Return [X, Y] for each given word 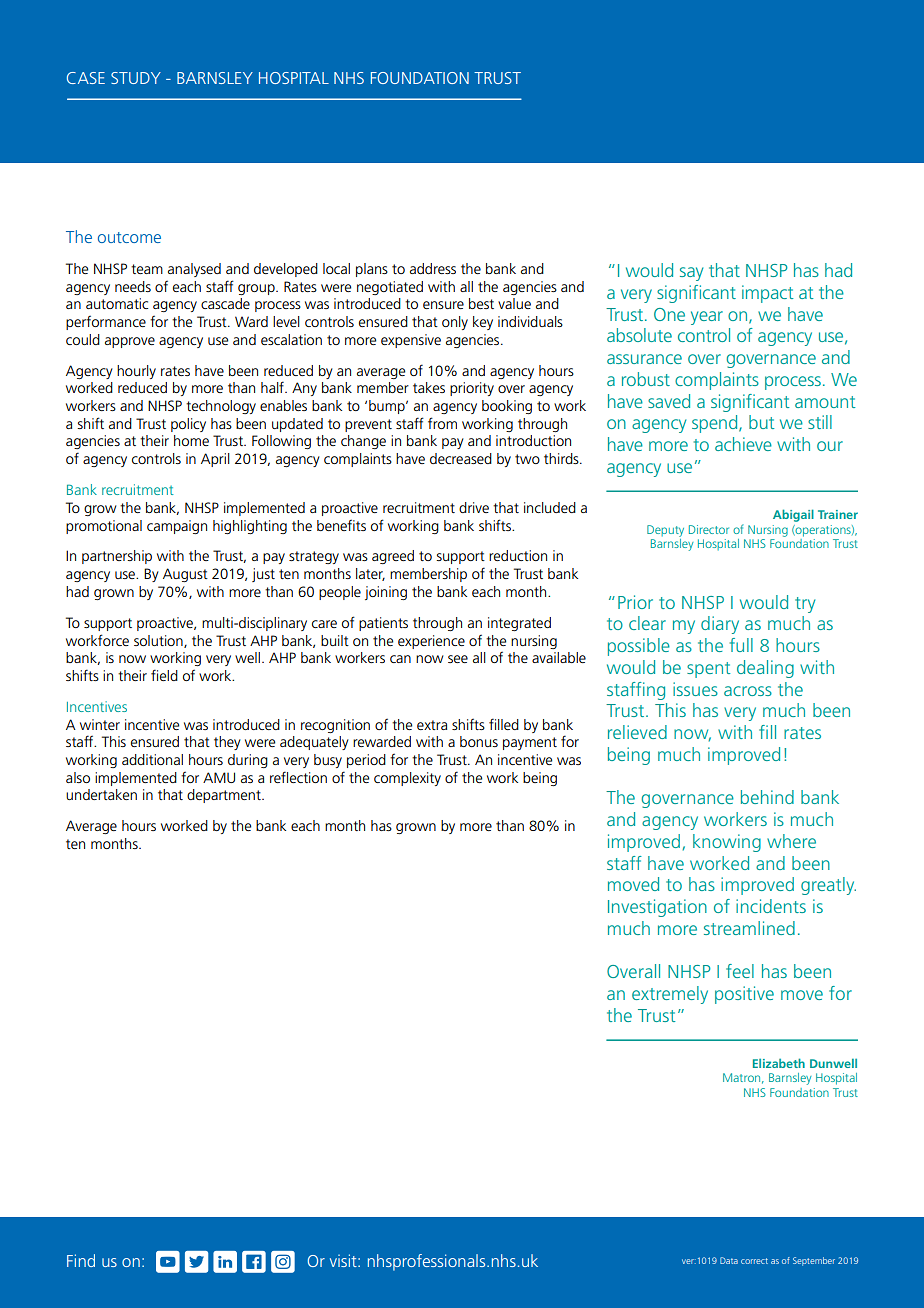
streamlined [749, 928]
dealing [765, 669]
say [691, 274]
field [164, 675]
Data [729, 1260]
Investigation [657, 908]
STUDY [136, 78]
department [225, 796]
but [761, 422]
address [433, 268]
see [458, 659]
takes [429, 387]
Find [81, 1260]
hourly [136, 372]
